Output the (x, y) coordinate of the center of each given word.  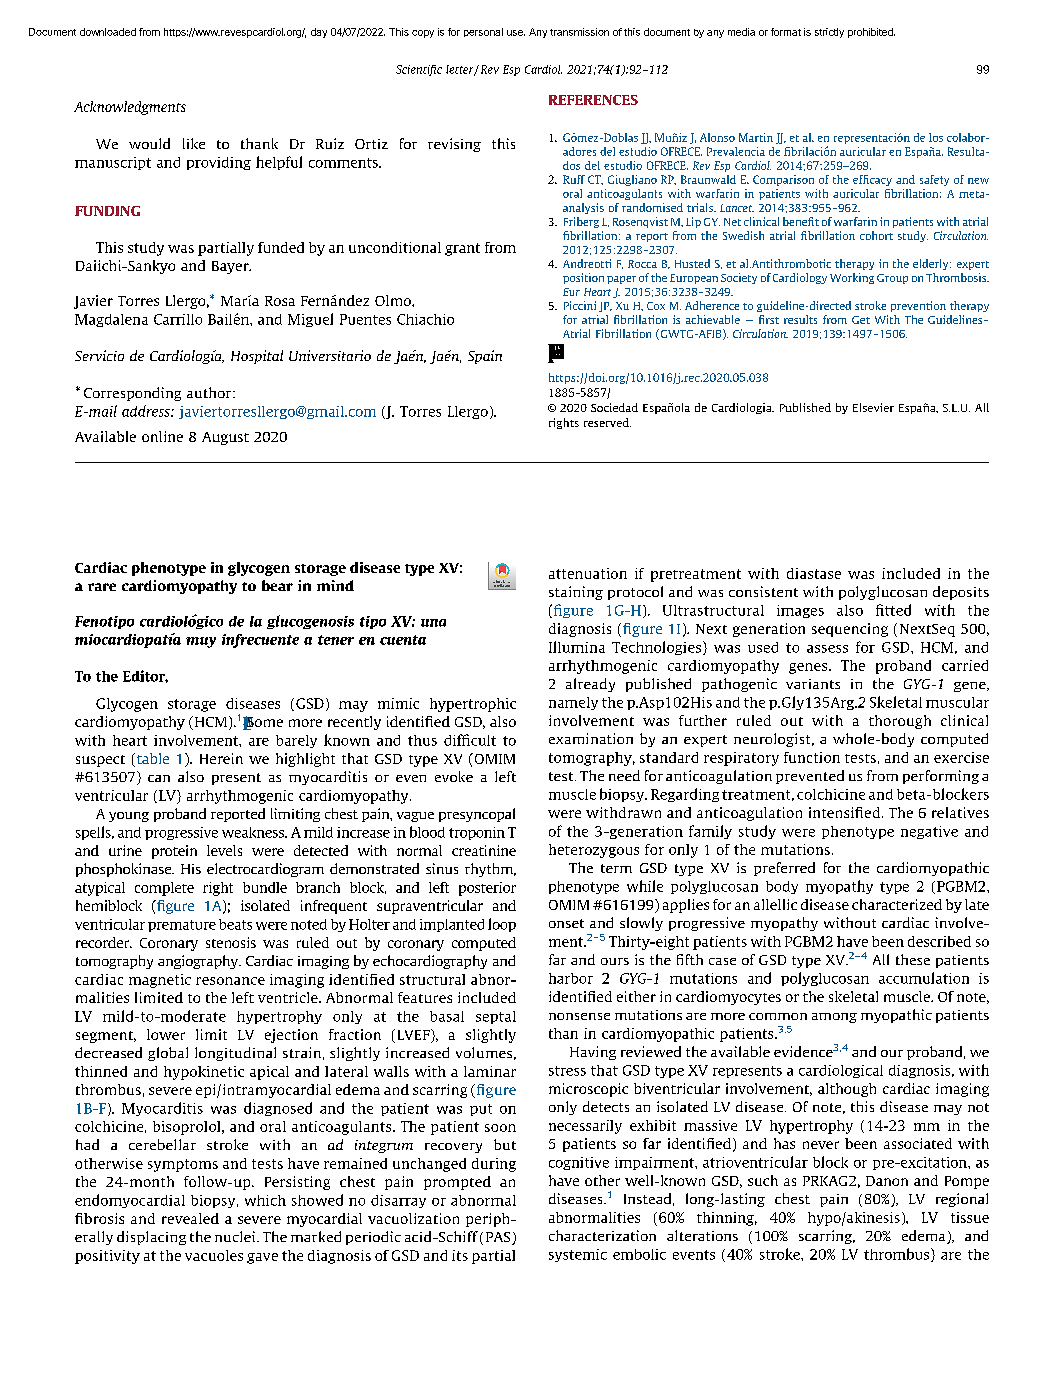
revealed (190, 1218)
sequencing (850, 630)
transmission (579, 32)
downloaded (108, 32)
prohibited (871, 33)
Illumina (577, 647)
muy (201, 642)
